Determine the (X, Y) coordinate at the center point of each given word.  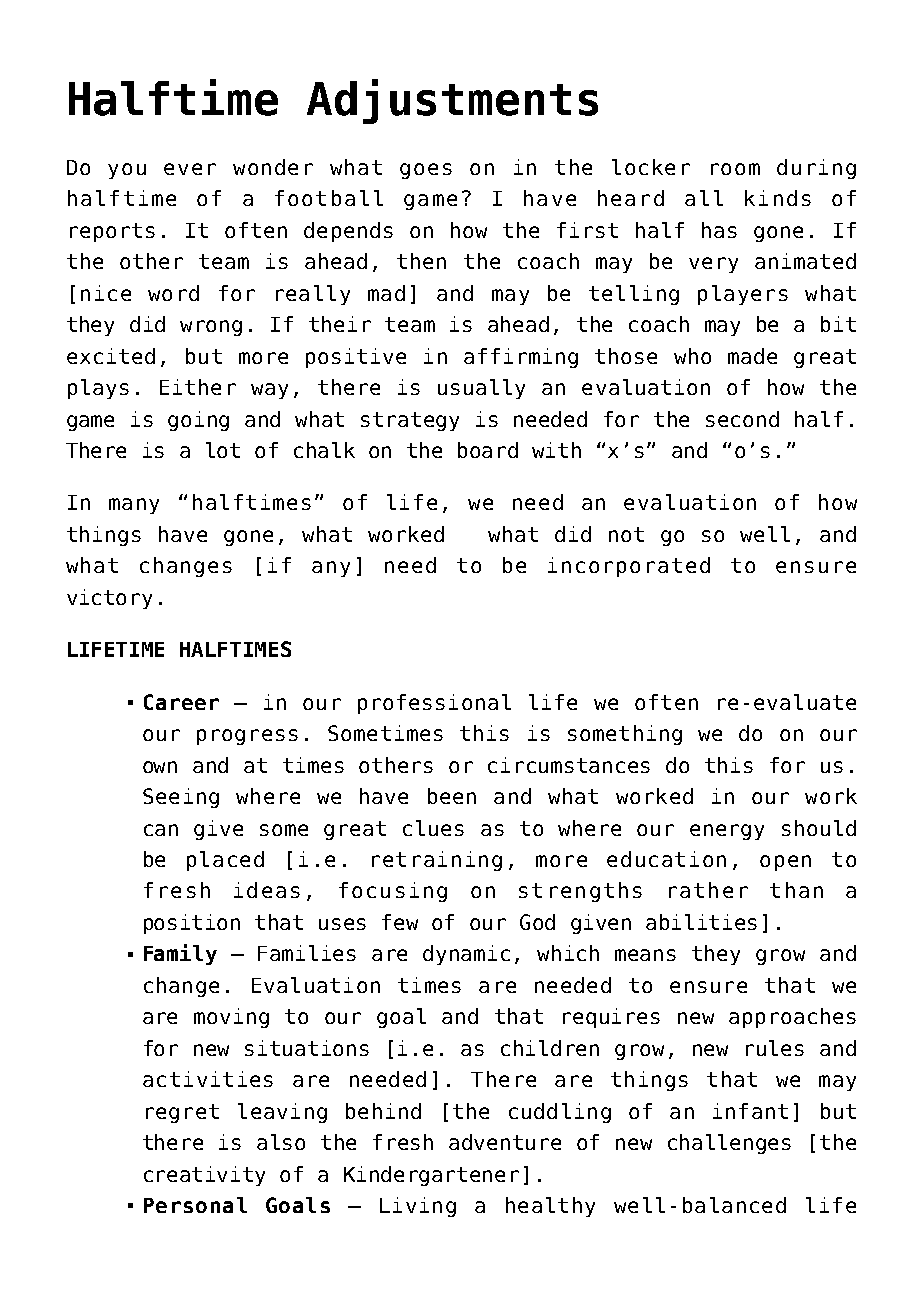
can (161, 830)
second (742, 419)
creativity (204, 1176)
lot (223, 450)
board (488, 450)
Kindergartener (431, 1176)
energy (727, 832)
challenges (729, 1144)
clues (433, 828)
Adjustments (452, 101)
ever (190, 169)
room (735, 169)
